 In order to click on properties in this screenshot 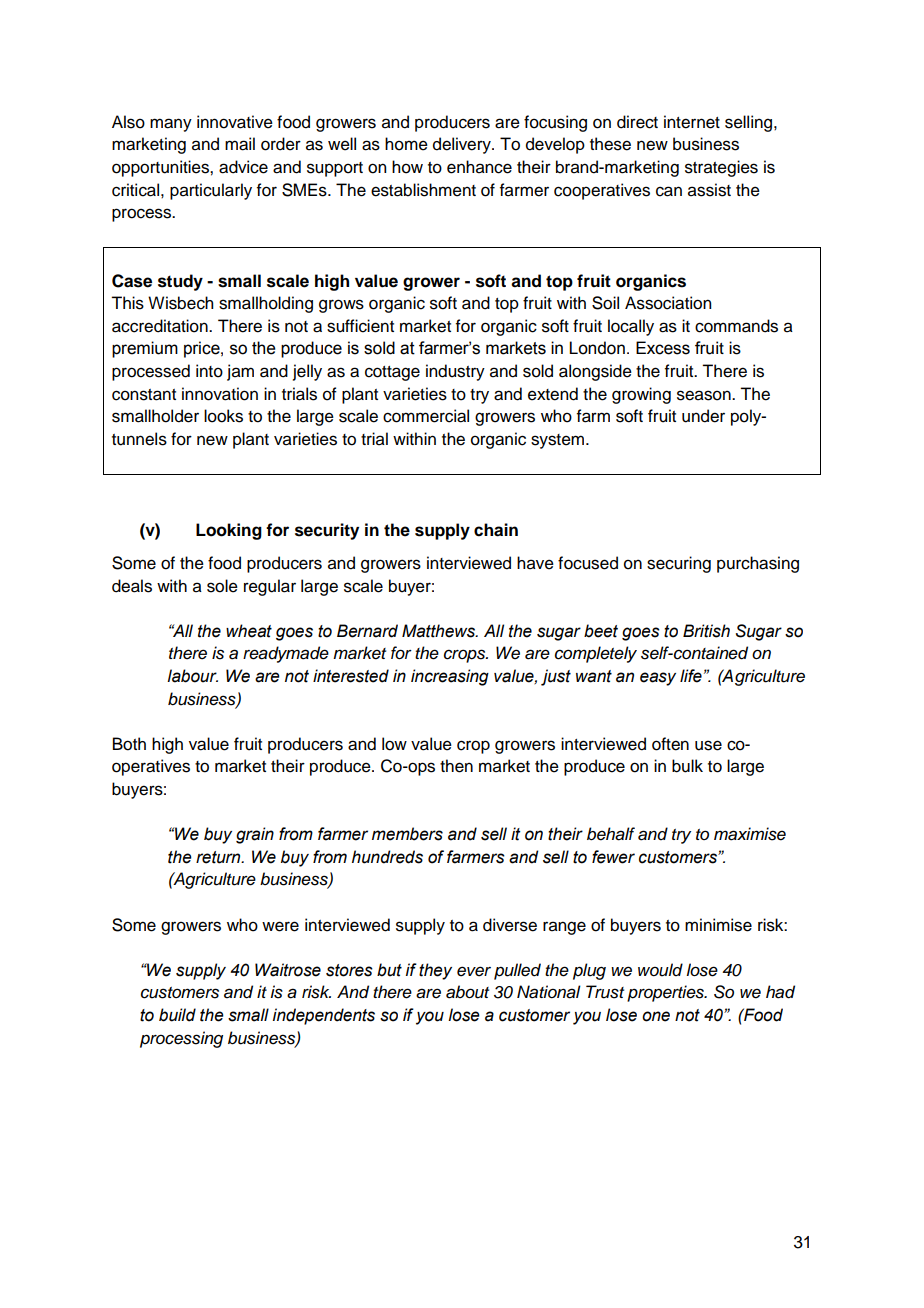, I will do `click(666, 993)`.
